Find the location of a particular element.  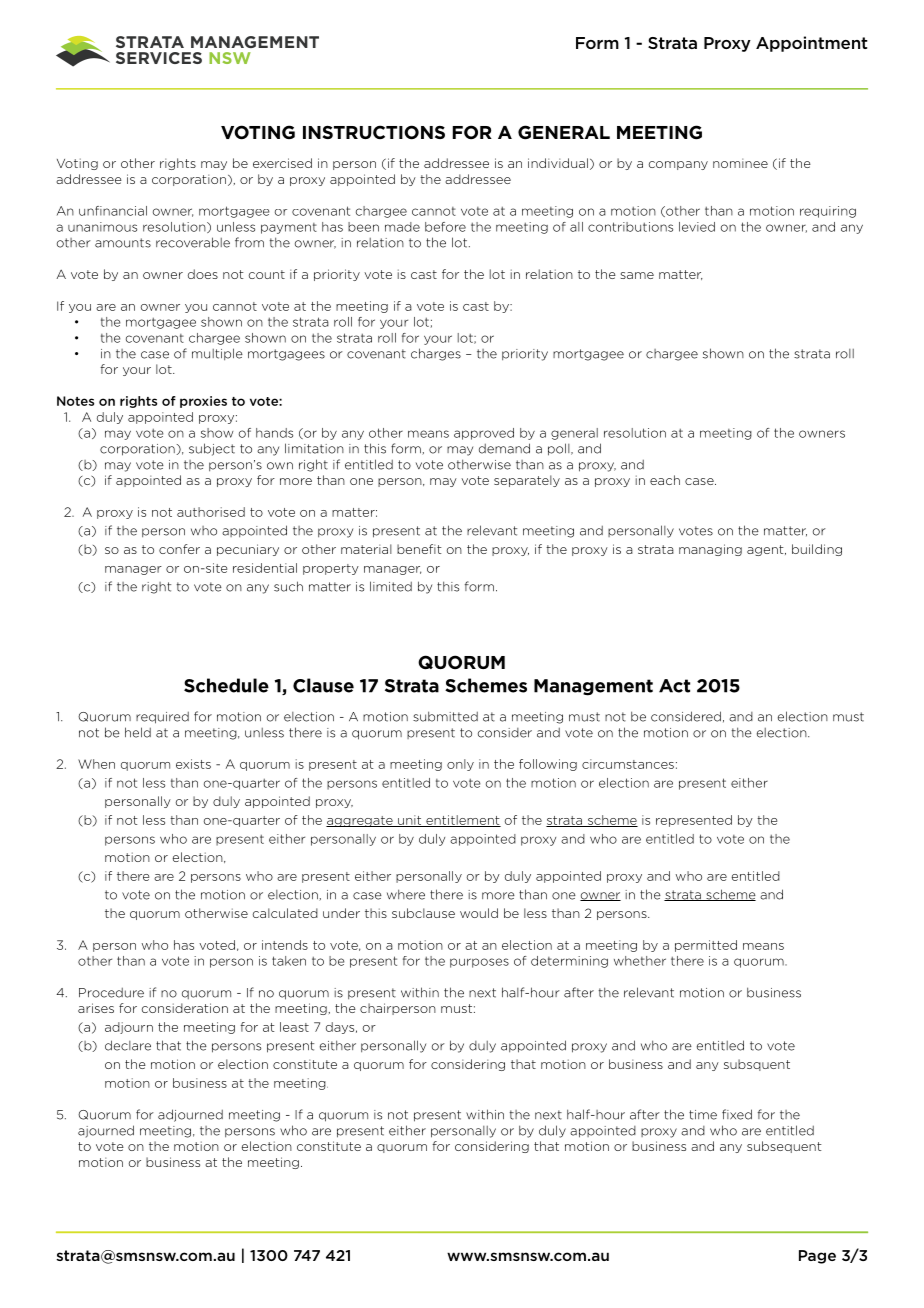

INSTRUCTIONS is located at coordinates (374, 132).
